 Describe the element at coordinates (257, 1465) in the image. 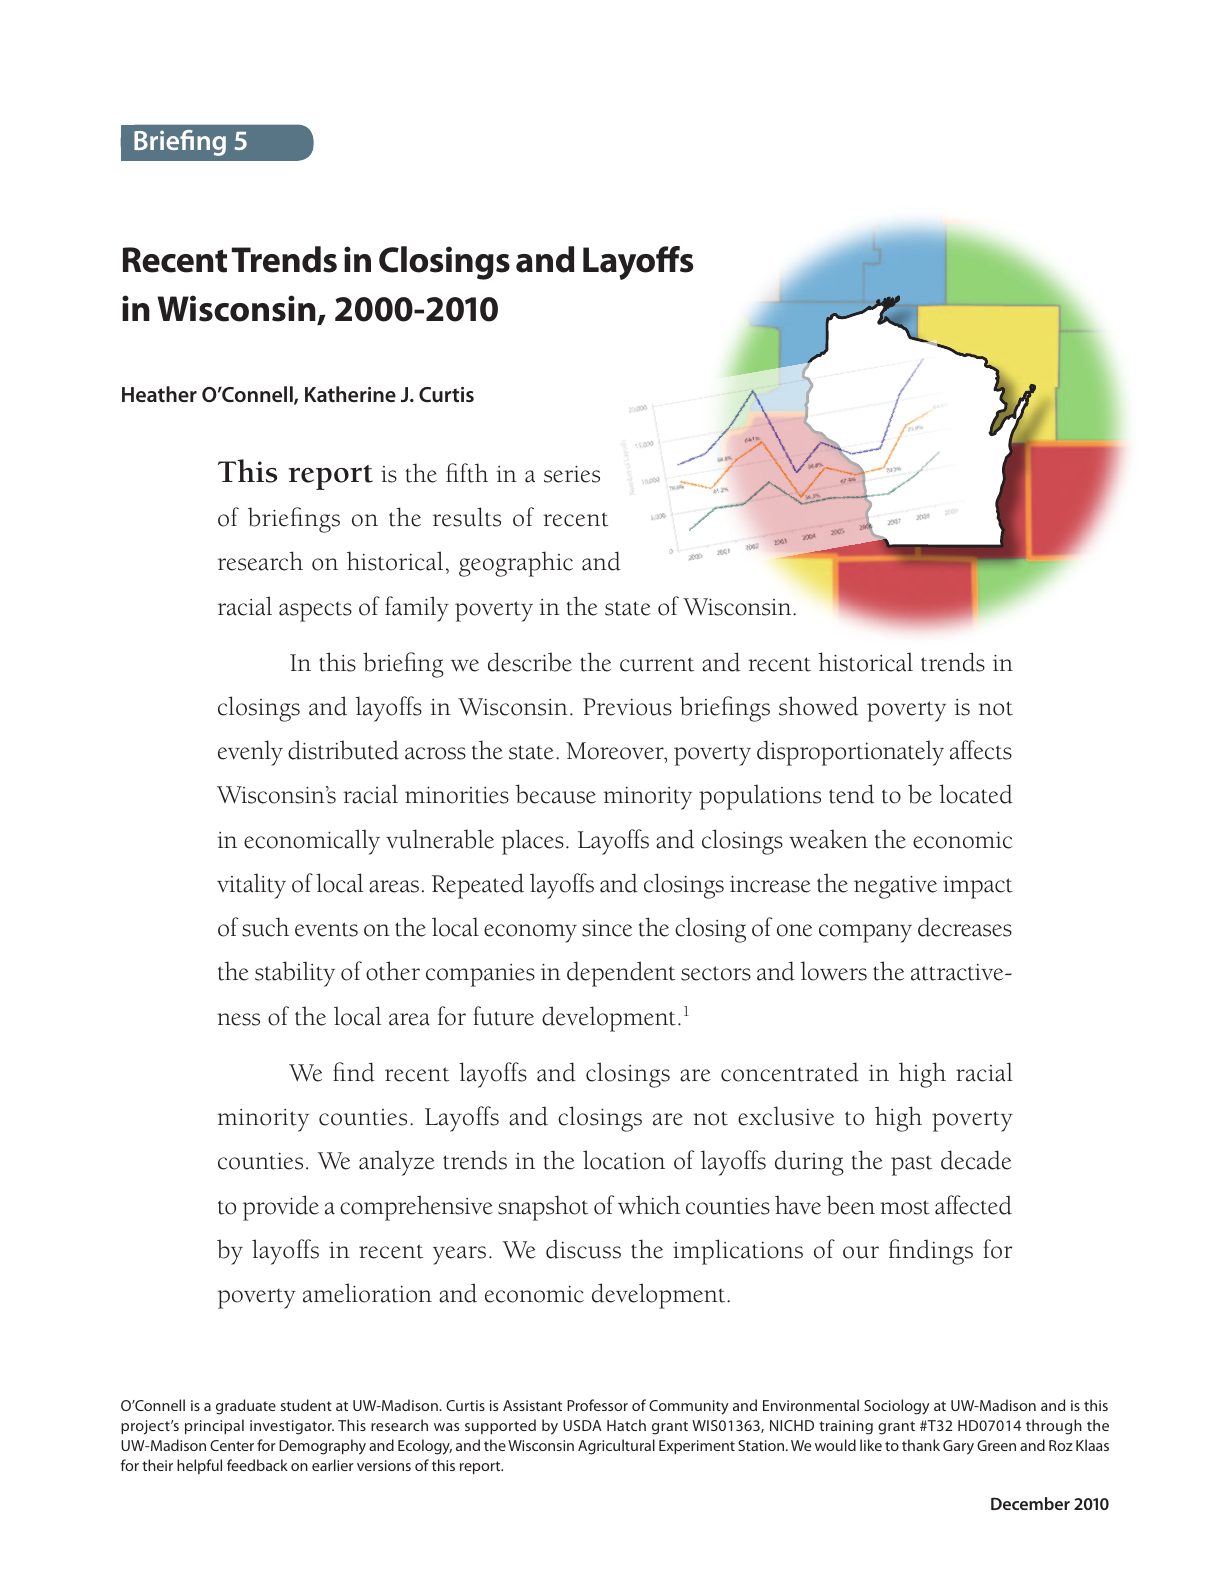

I see `feedback` at that location.
